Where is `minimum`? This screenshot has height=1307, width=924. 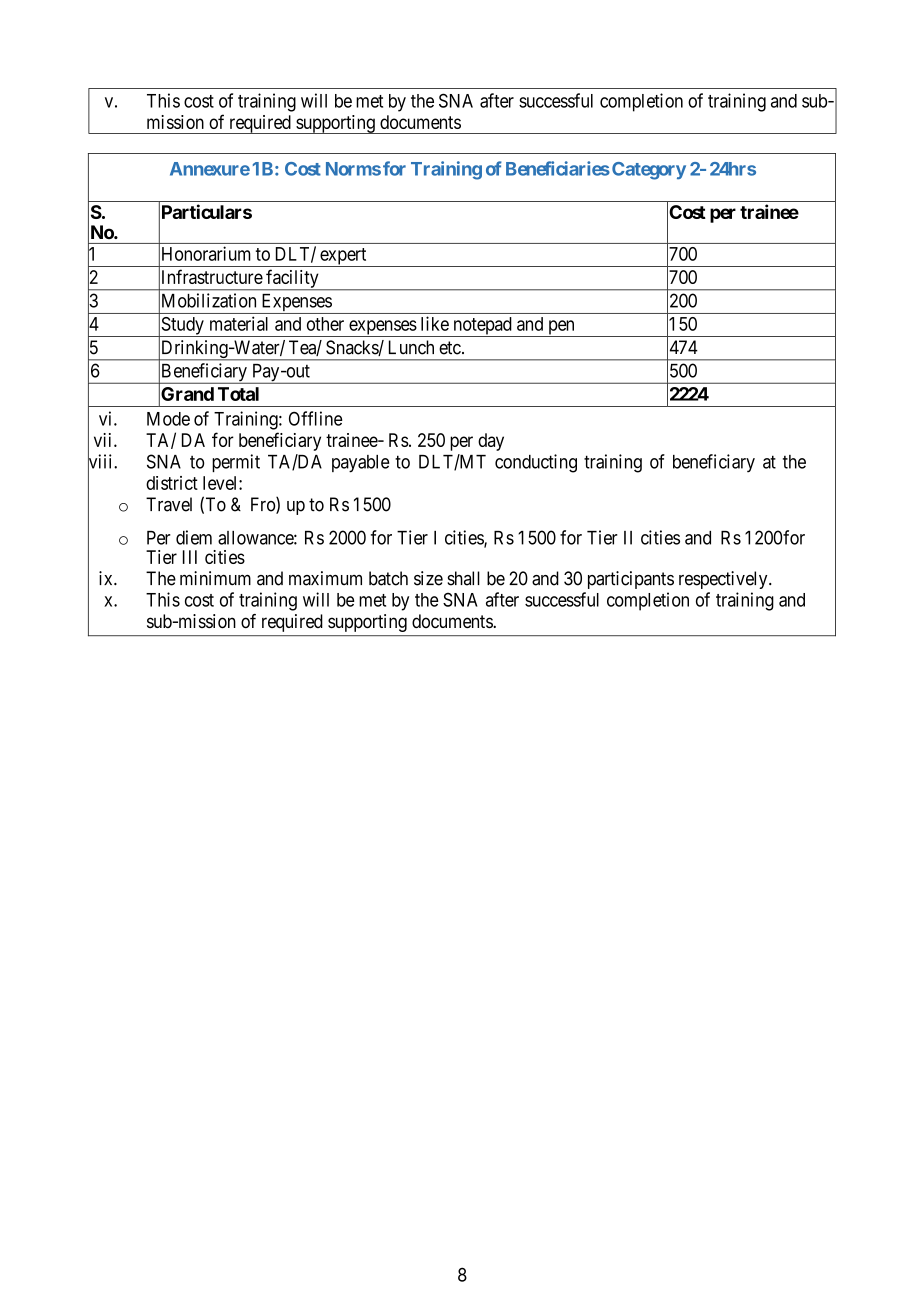 minimum is located at coordinates (215, 578).
